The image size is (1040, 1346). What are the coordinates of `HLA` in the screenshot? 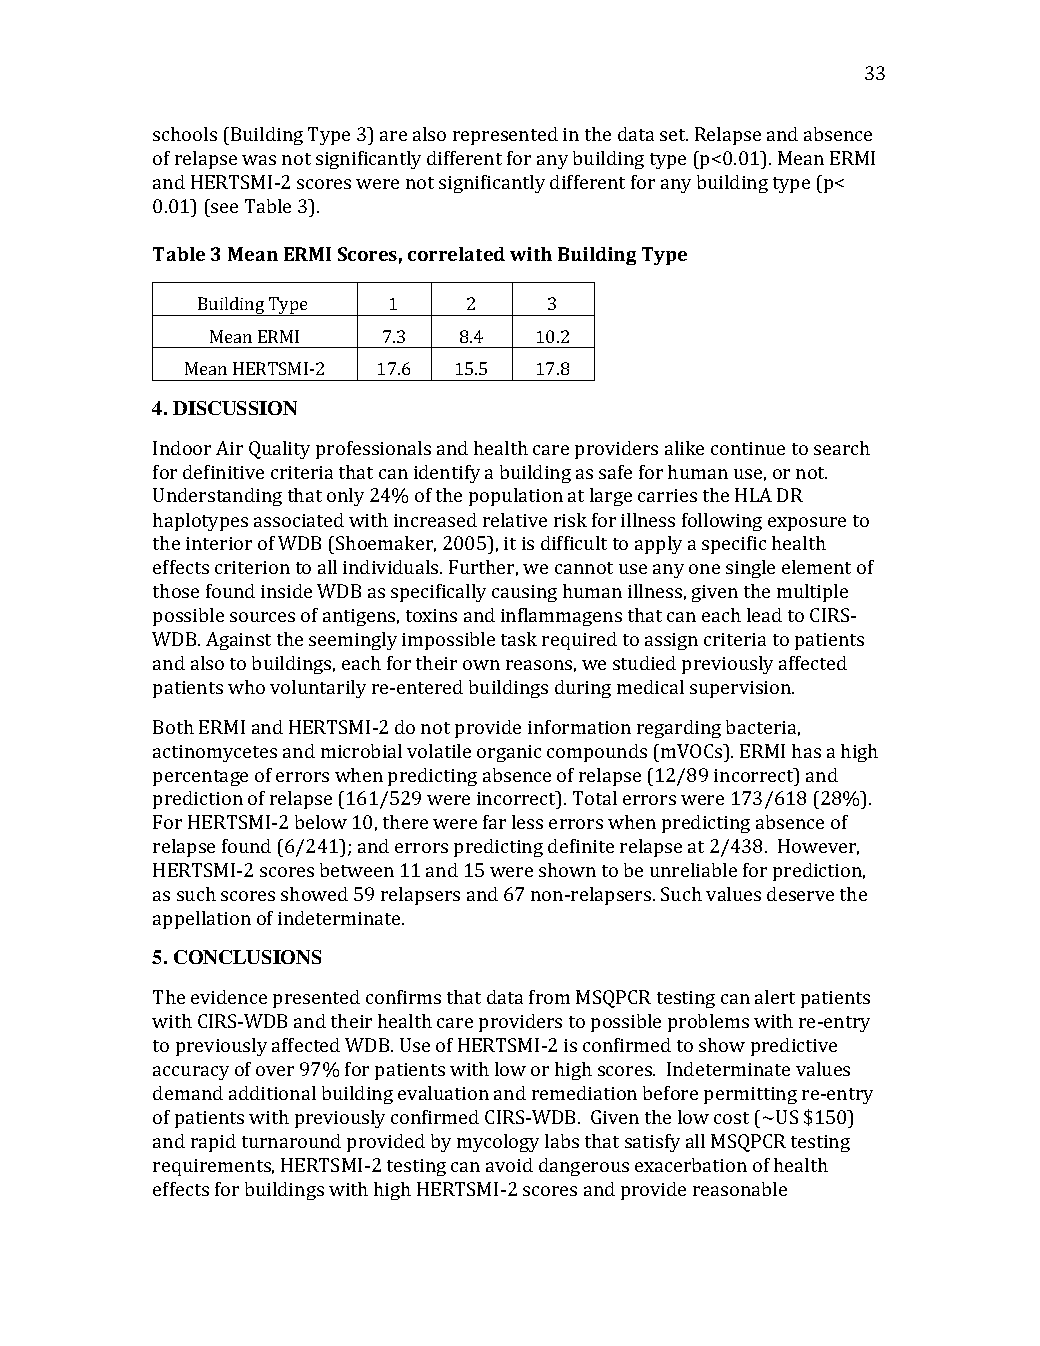 It's located at (753, 495).
